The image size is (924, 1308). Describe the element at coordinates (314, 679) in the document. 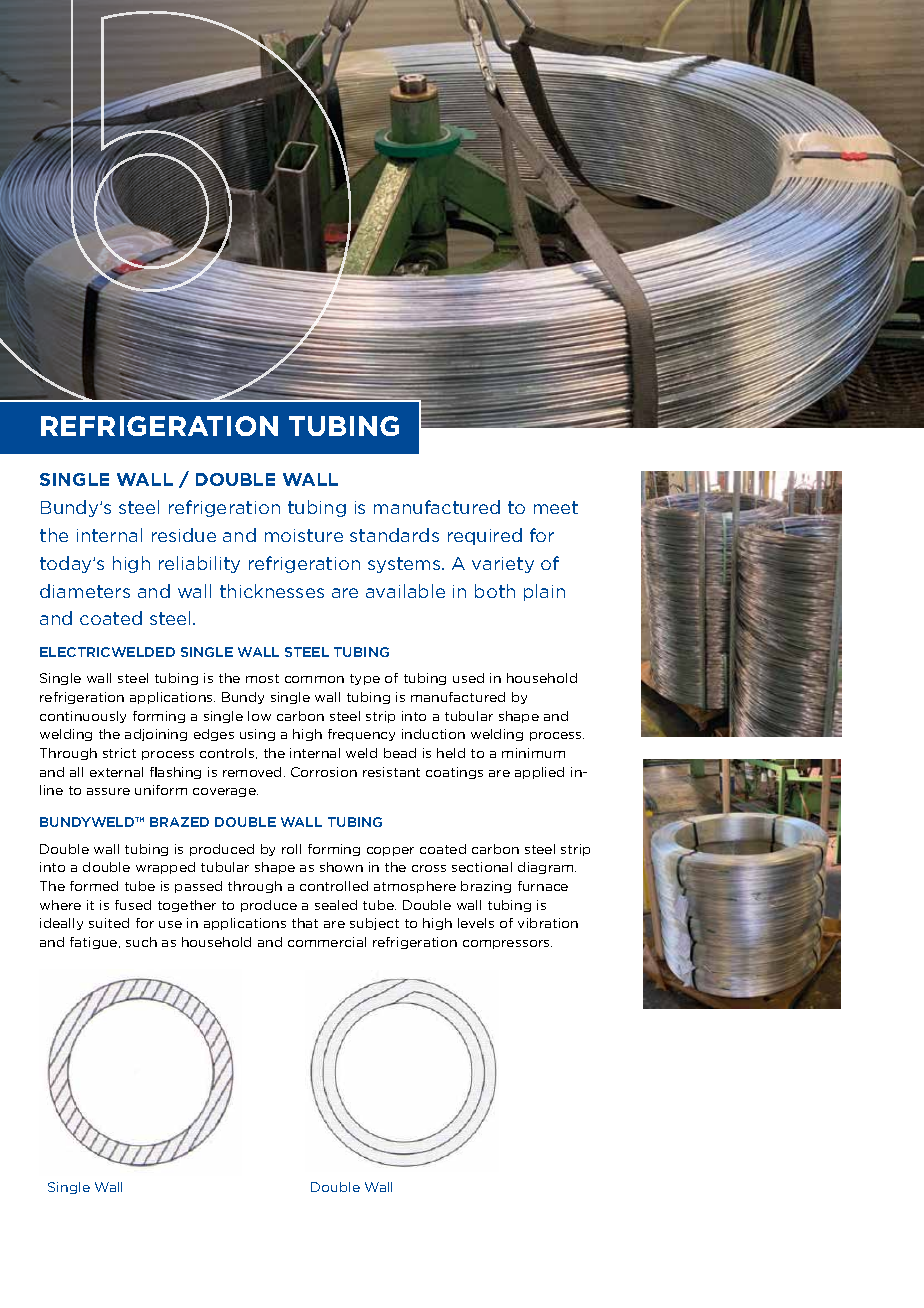

I see `common` at that location.
